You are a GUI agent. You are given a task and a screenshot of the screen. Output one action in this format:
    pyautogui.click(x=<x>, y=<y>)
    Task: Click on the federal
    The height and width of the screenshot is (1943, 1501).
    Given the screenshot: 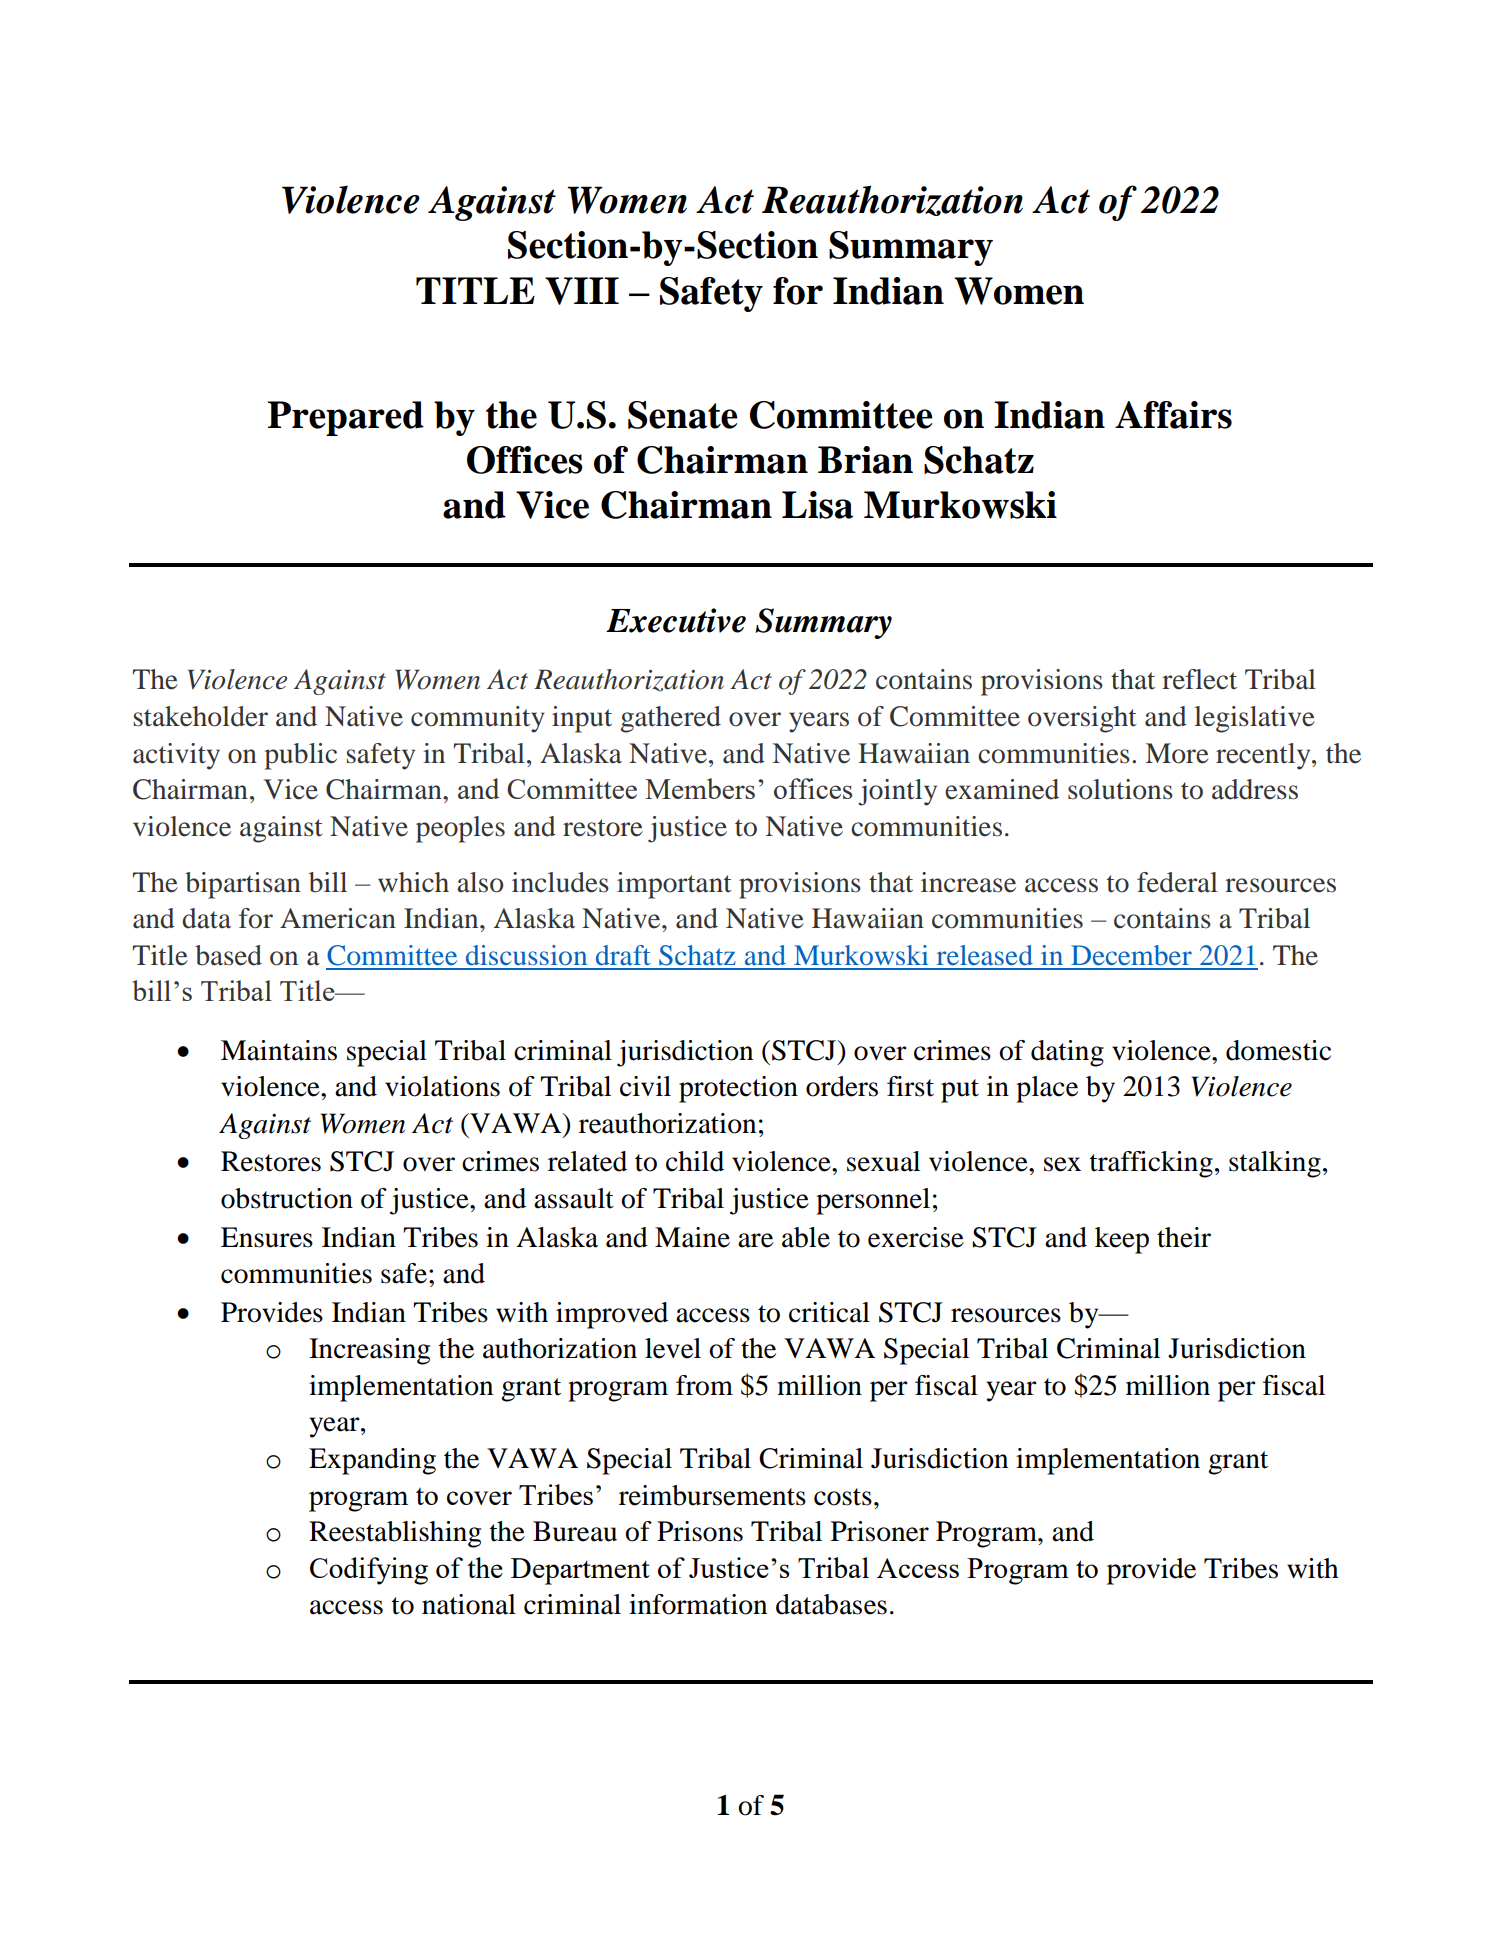 What is the action you would take?
    pyautogui.click(x=1177, y=882)
